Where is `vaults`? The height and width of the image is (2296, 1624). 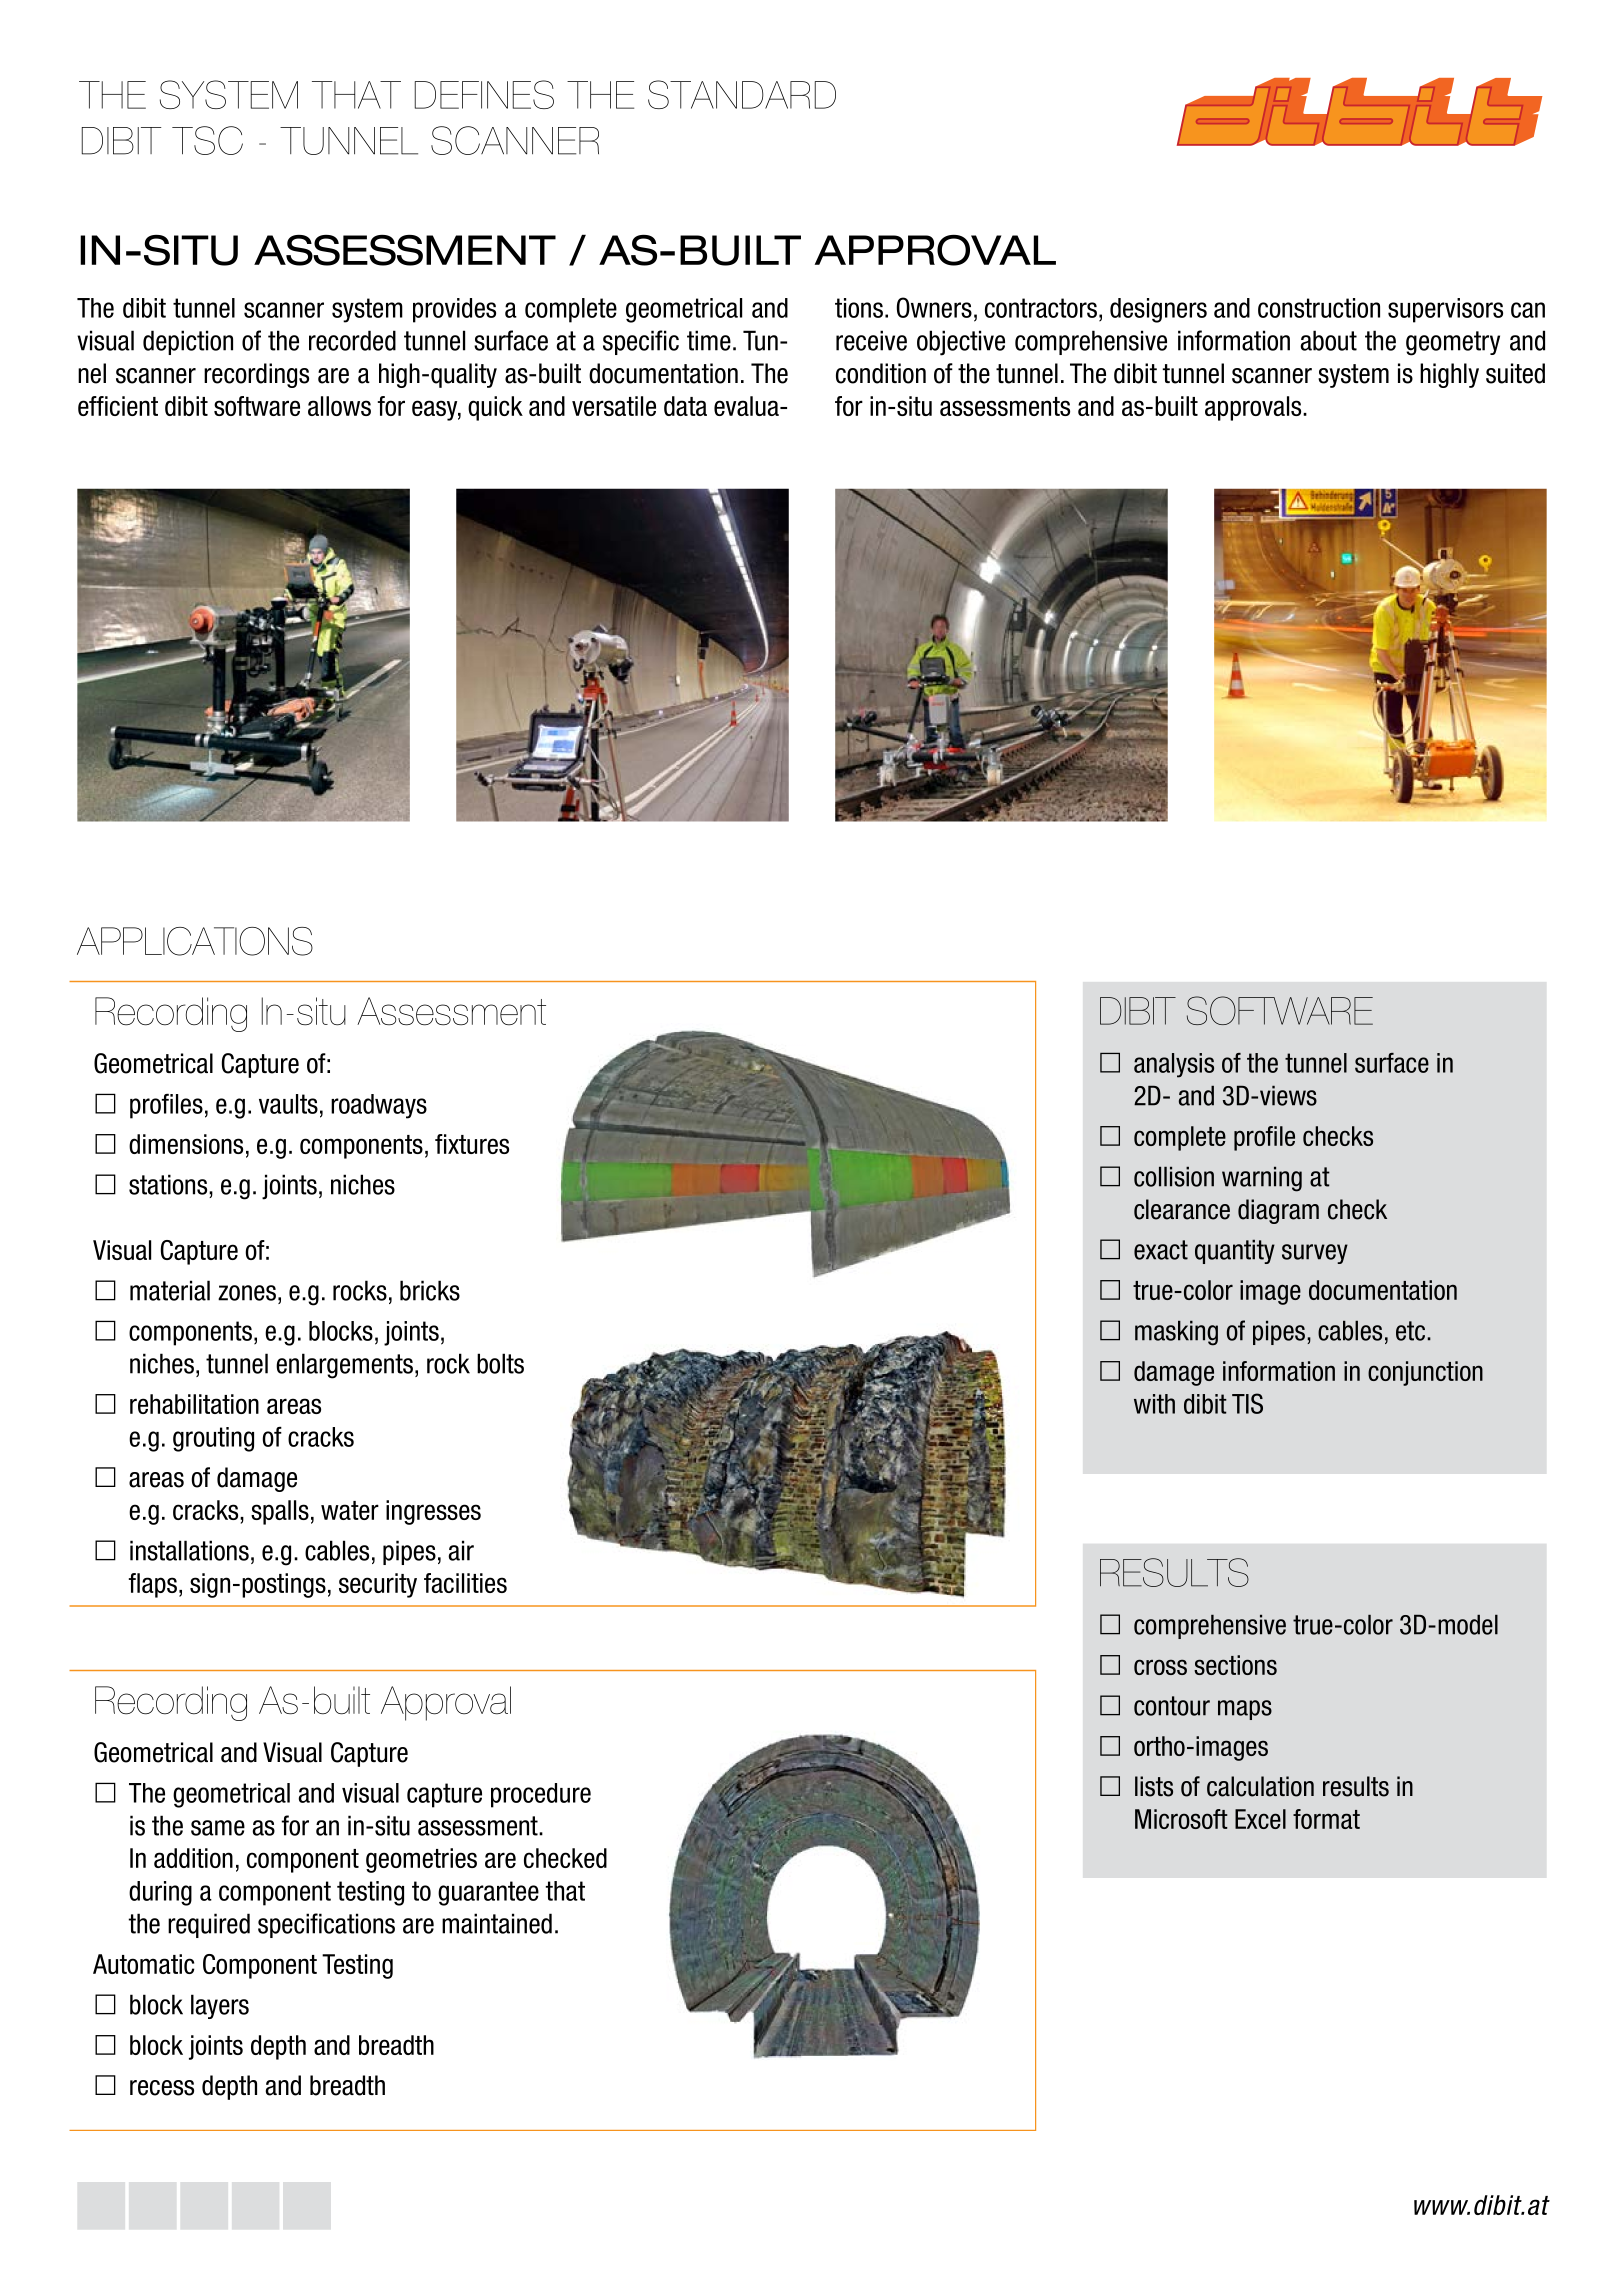
vaults is located at coordinates (288, 1104).
